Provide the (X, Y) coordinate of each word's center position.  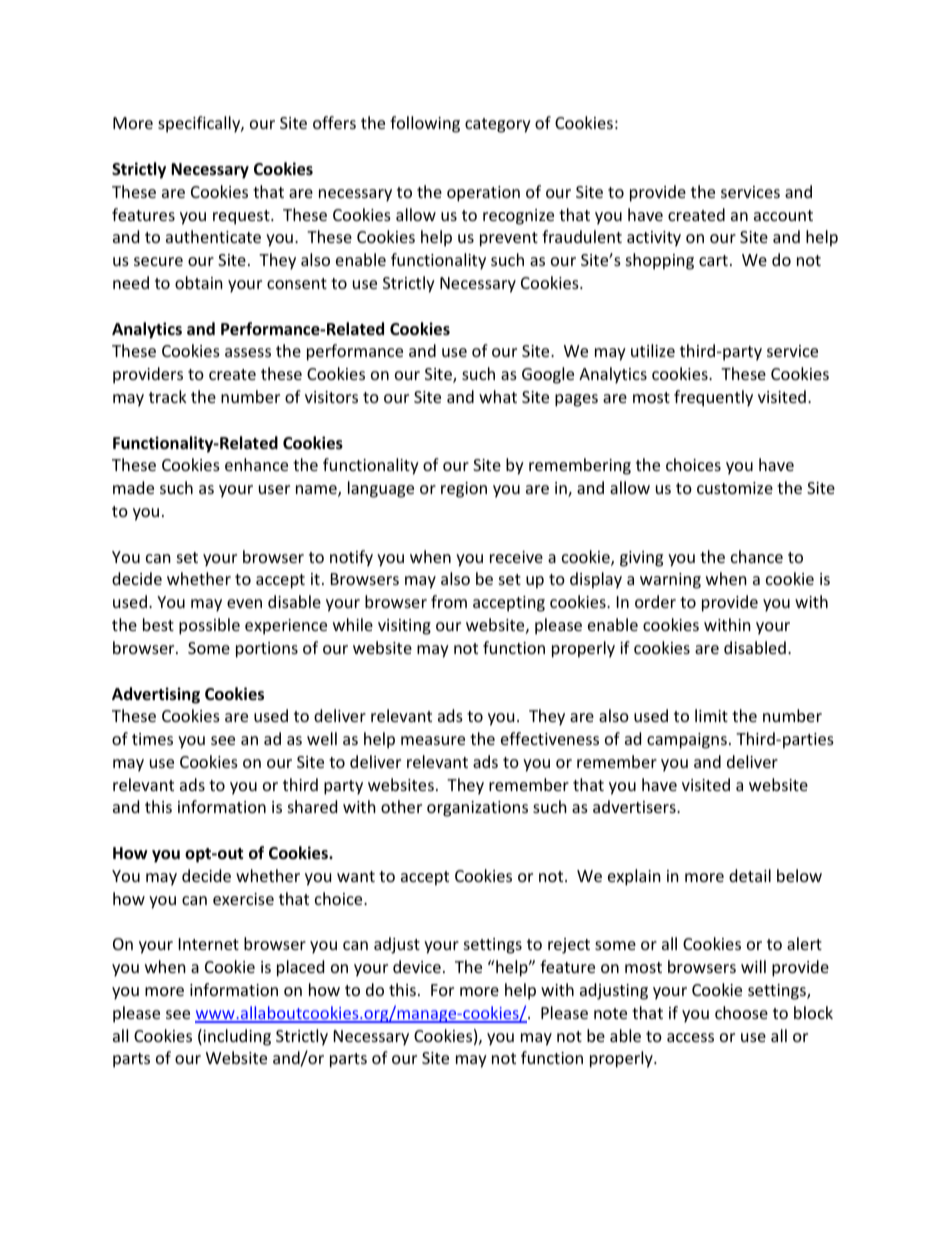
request (242, 217)
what (498, 396)
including (236, 1037)
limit (711, 715)
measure (433, 740)
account (783, 215)
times (152, 739)
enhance (256, 464)
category (498, 125)
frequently (713, 398)
